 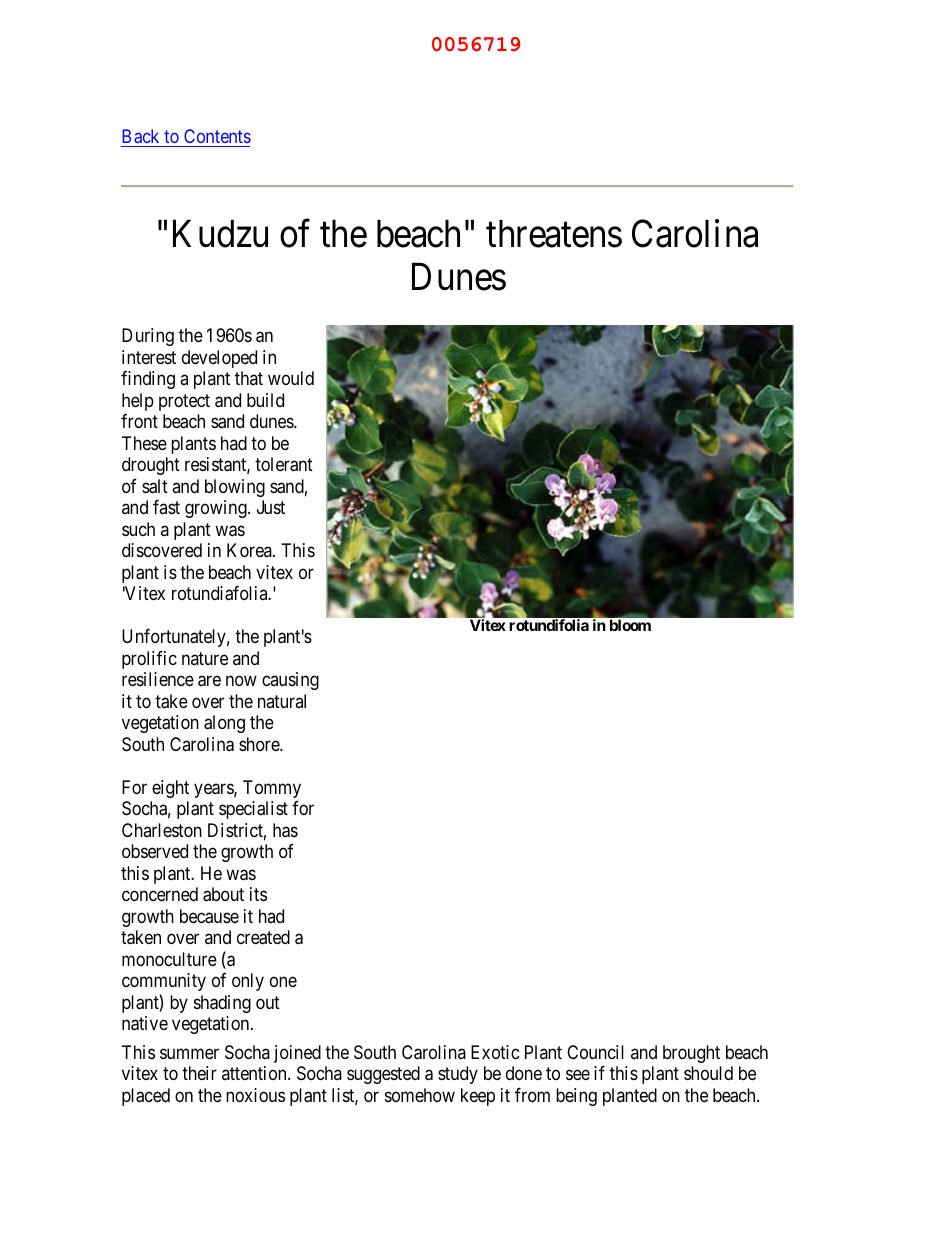 What do you see at coordinates (282, 701) in the page?
I see `natural` at bounding box center [282, 701].
